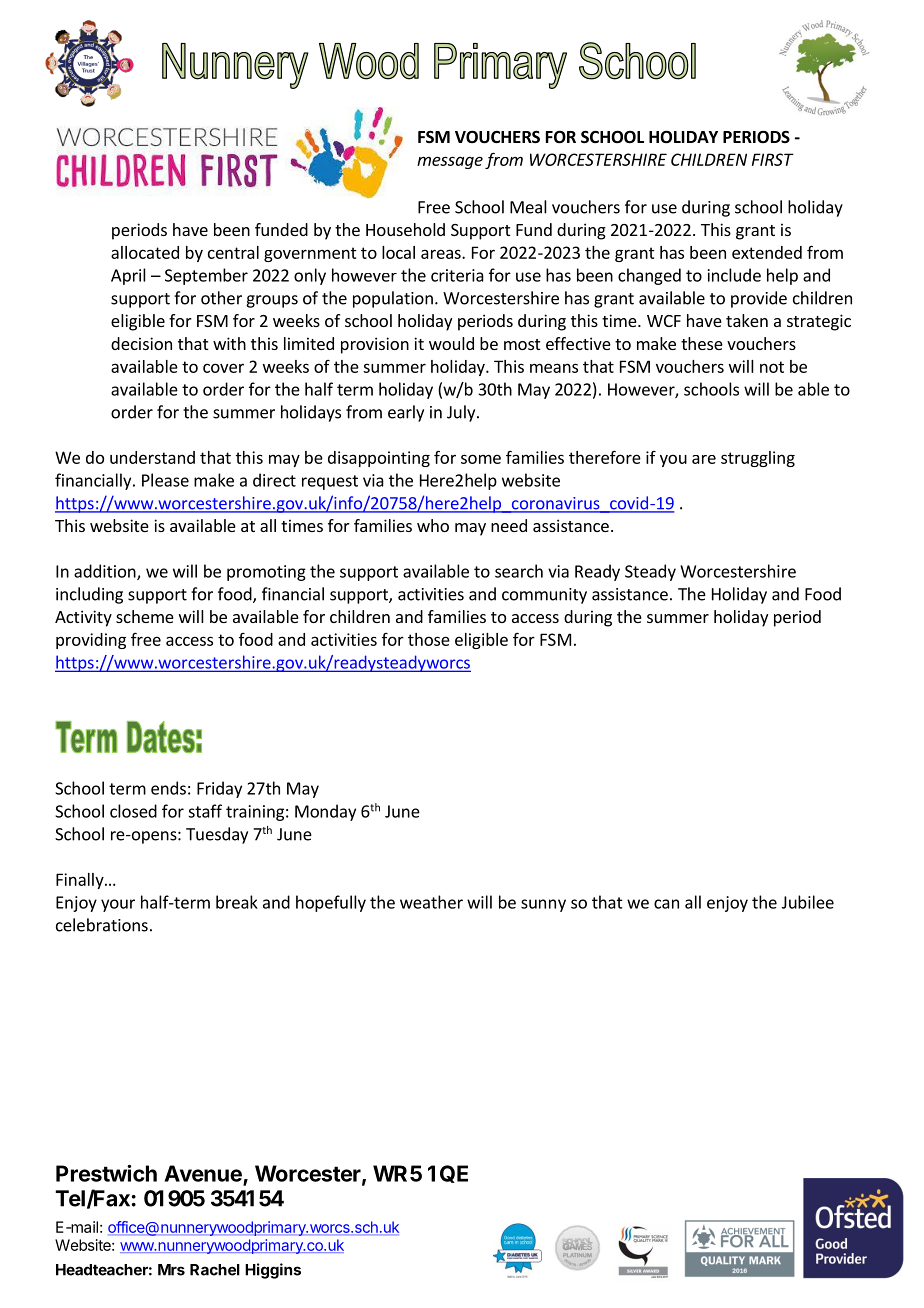 The height and width of the document is (1308, 924). What do you see at coordinates (450, 162) in the document?
I see `message` at bounding box center [450, 162].
